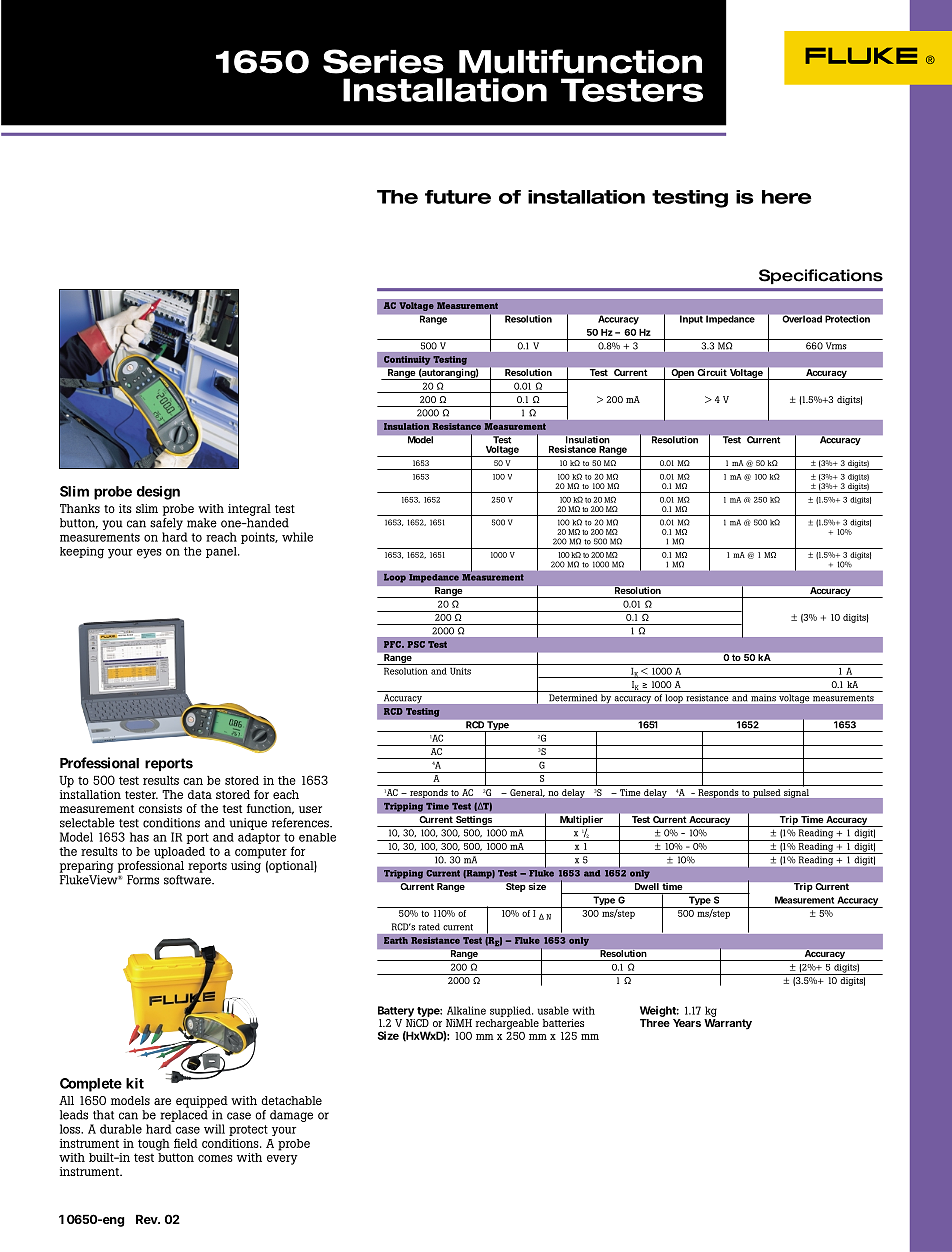 The height and width of the screenshot is (1252, 952). What do you see at coordinates (148, 1219) in the screenshot?
I see `Rev` at bounding box center [148, 1219].
